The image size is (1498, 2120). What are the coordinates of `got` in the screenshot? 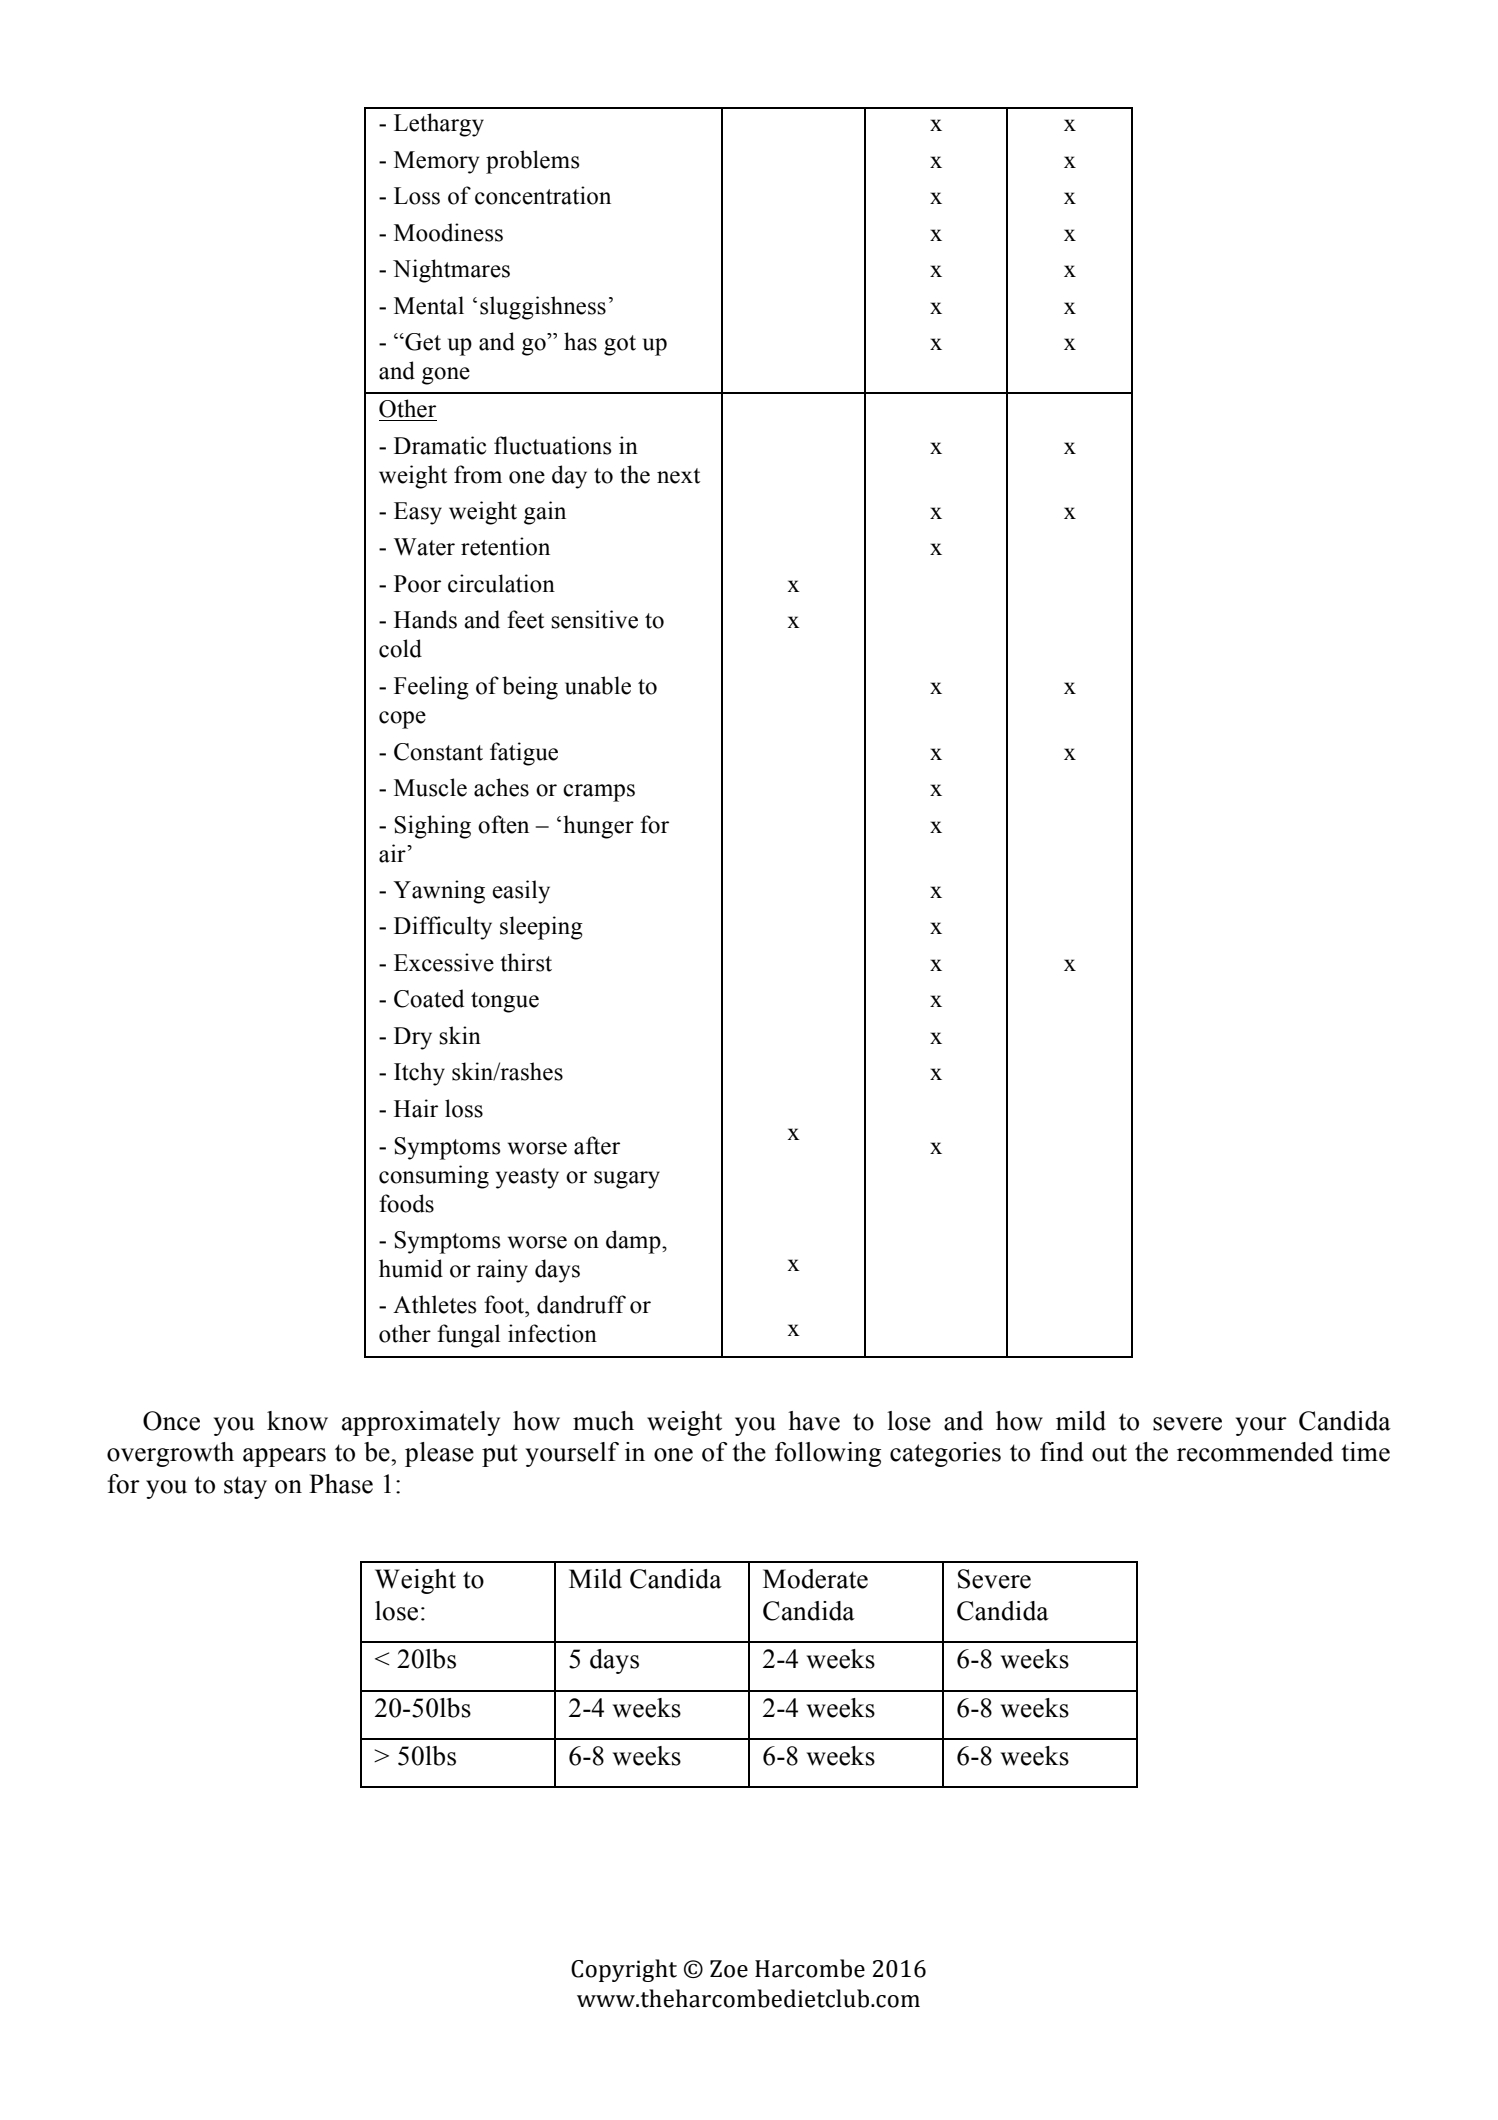 It's located at (620, 345).
